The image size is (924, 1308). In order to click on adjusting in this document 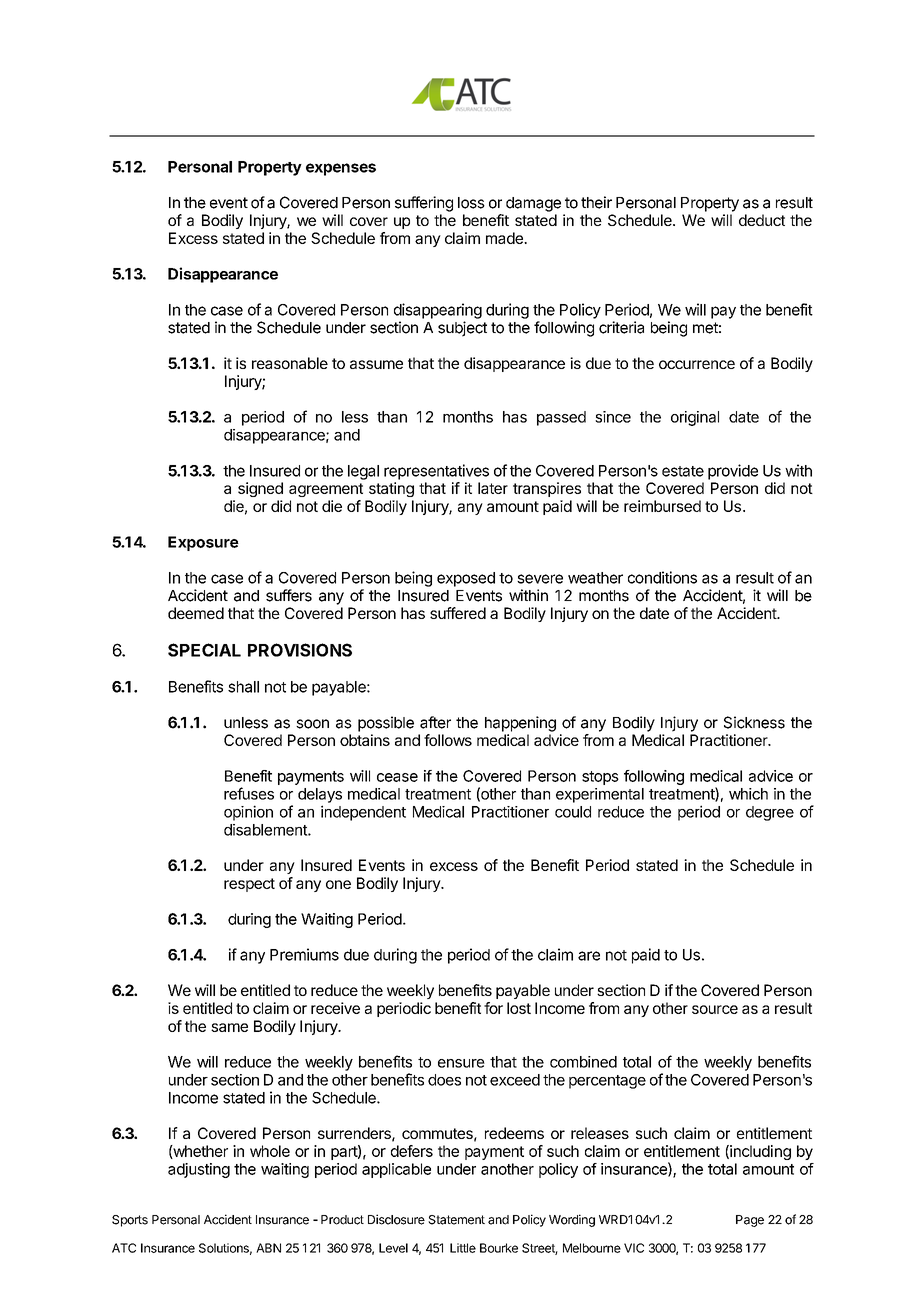, I will do `click(199, 1170)`.
